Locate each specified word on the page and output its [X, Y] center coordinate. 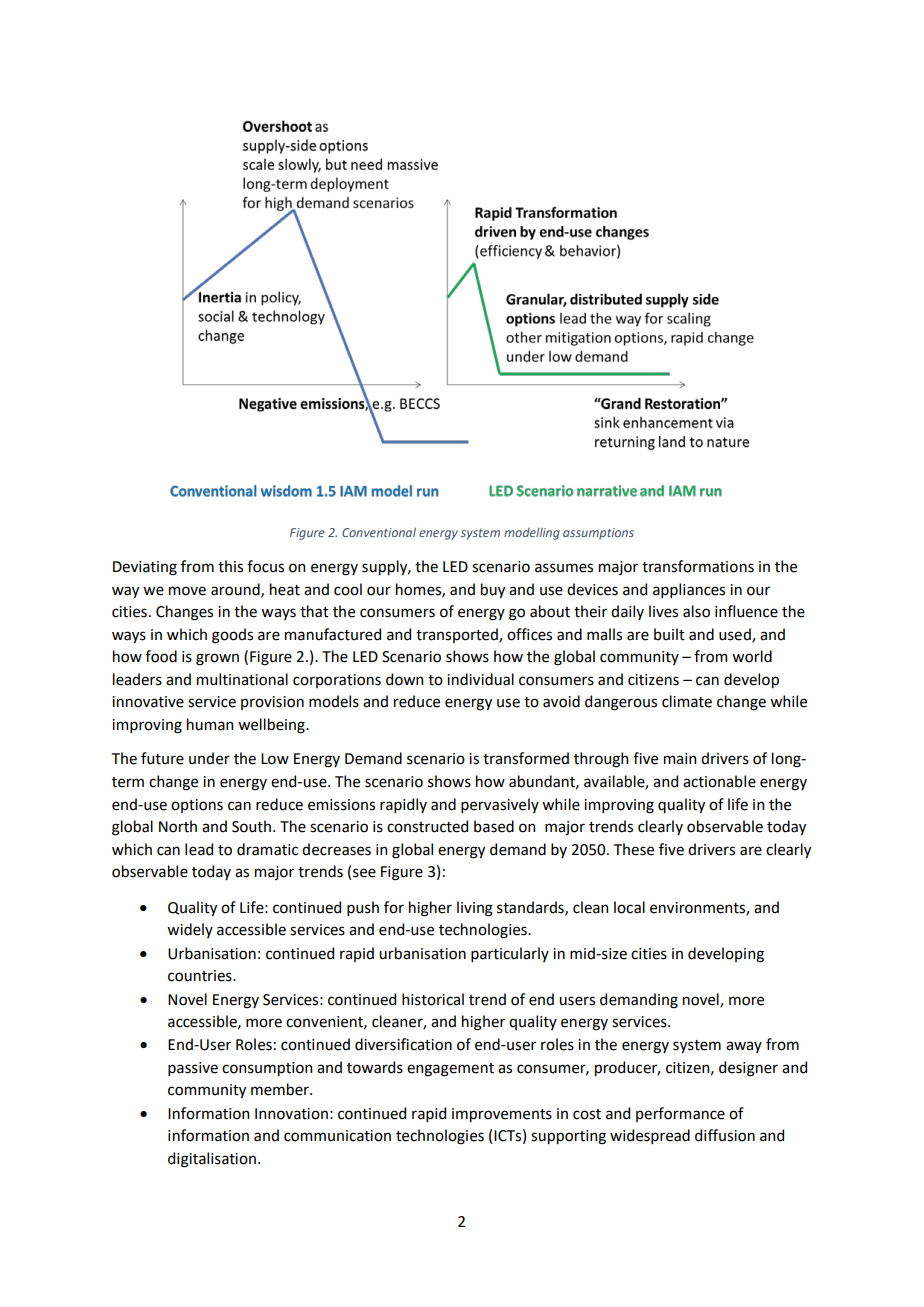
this [230, 566]
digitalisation [212, 1160]
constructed [427, 826]
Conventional [379, 532]
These [634, 849]
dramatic [267, 849]
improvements [502, 1115]
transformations [698, 566]
